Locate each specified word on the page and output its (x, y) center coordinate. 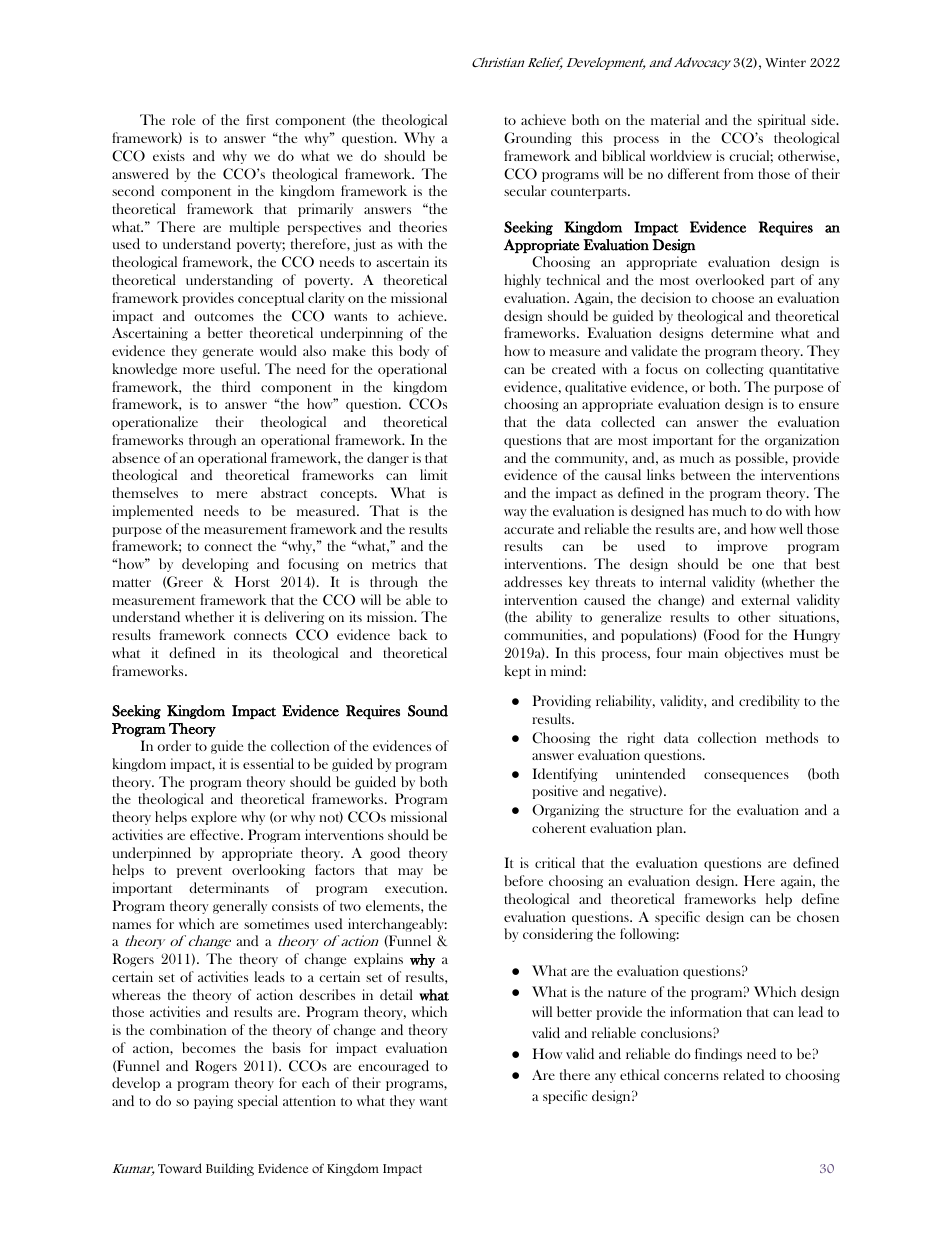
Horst (252, 581)
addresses (533, 581)
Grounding (538, 139)
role (183, 119)
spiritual (782, 121)
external (765, 599)
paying (213, 1102)
